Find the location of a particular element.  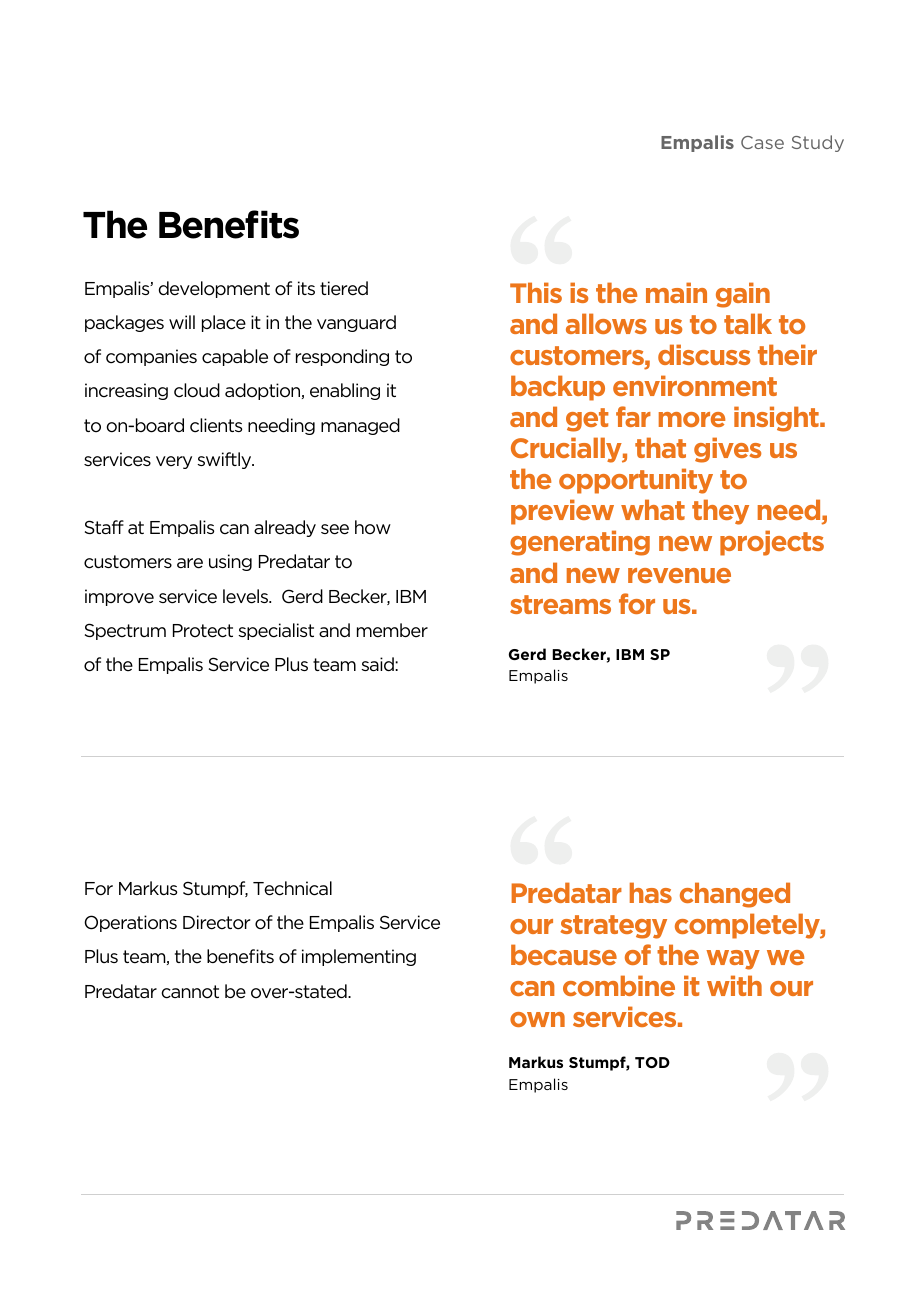

managed is located at coordinates (360, 426).
